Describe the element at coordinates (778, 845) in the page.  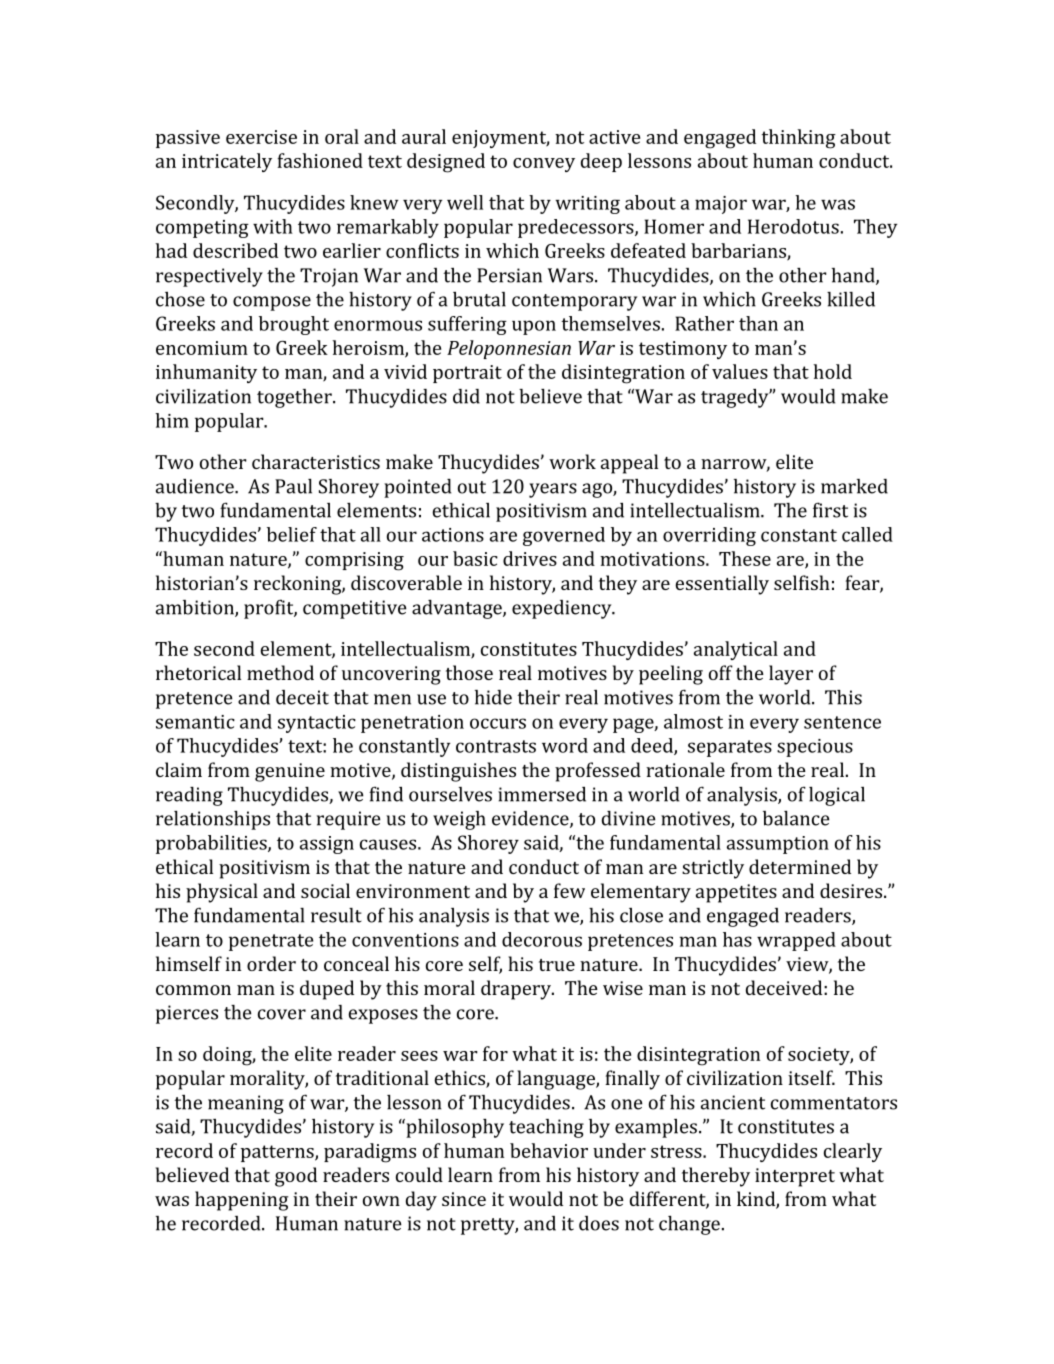
I see `assumption` at that location.
